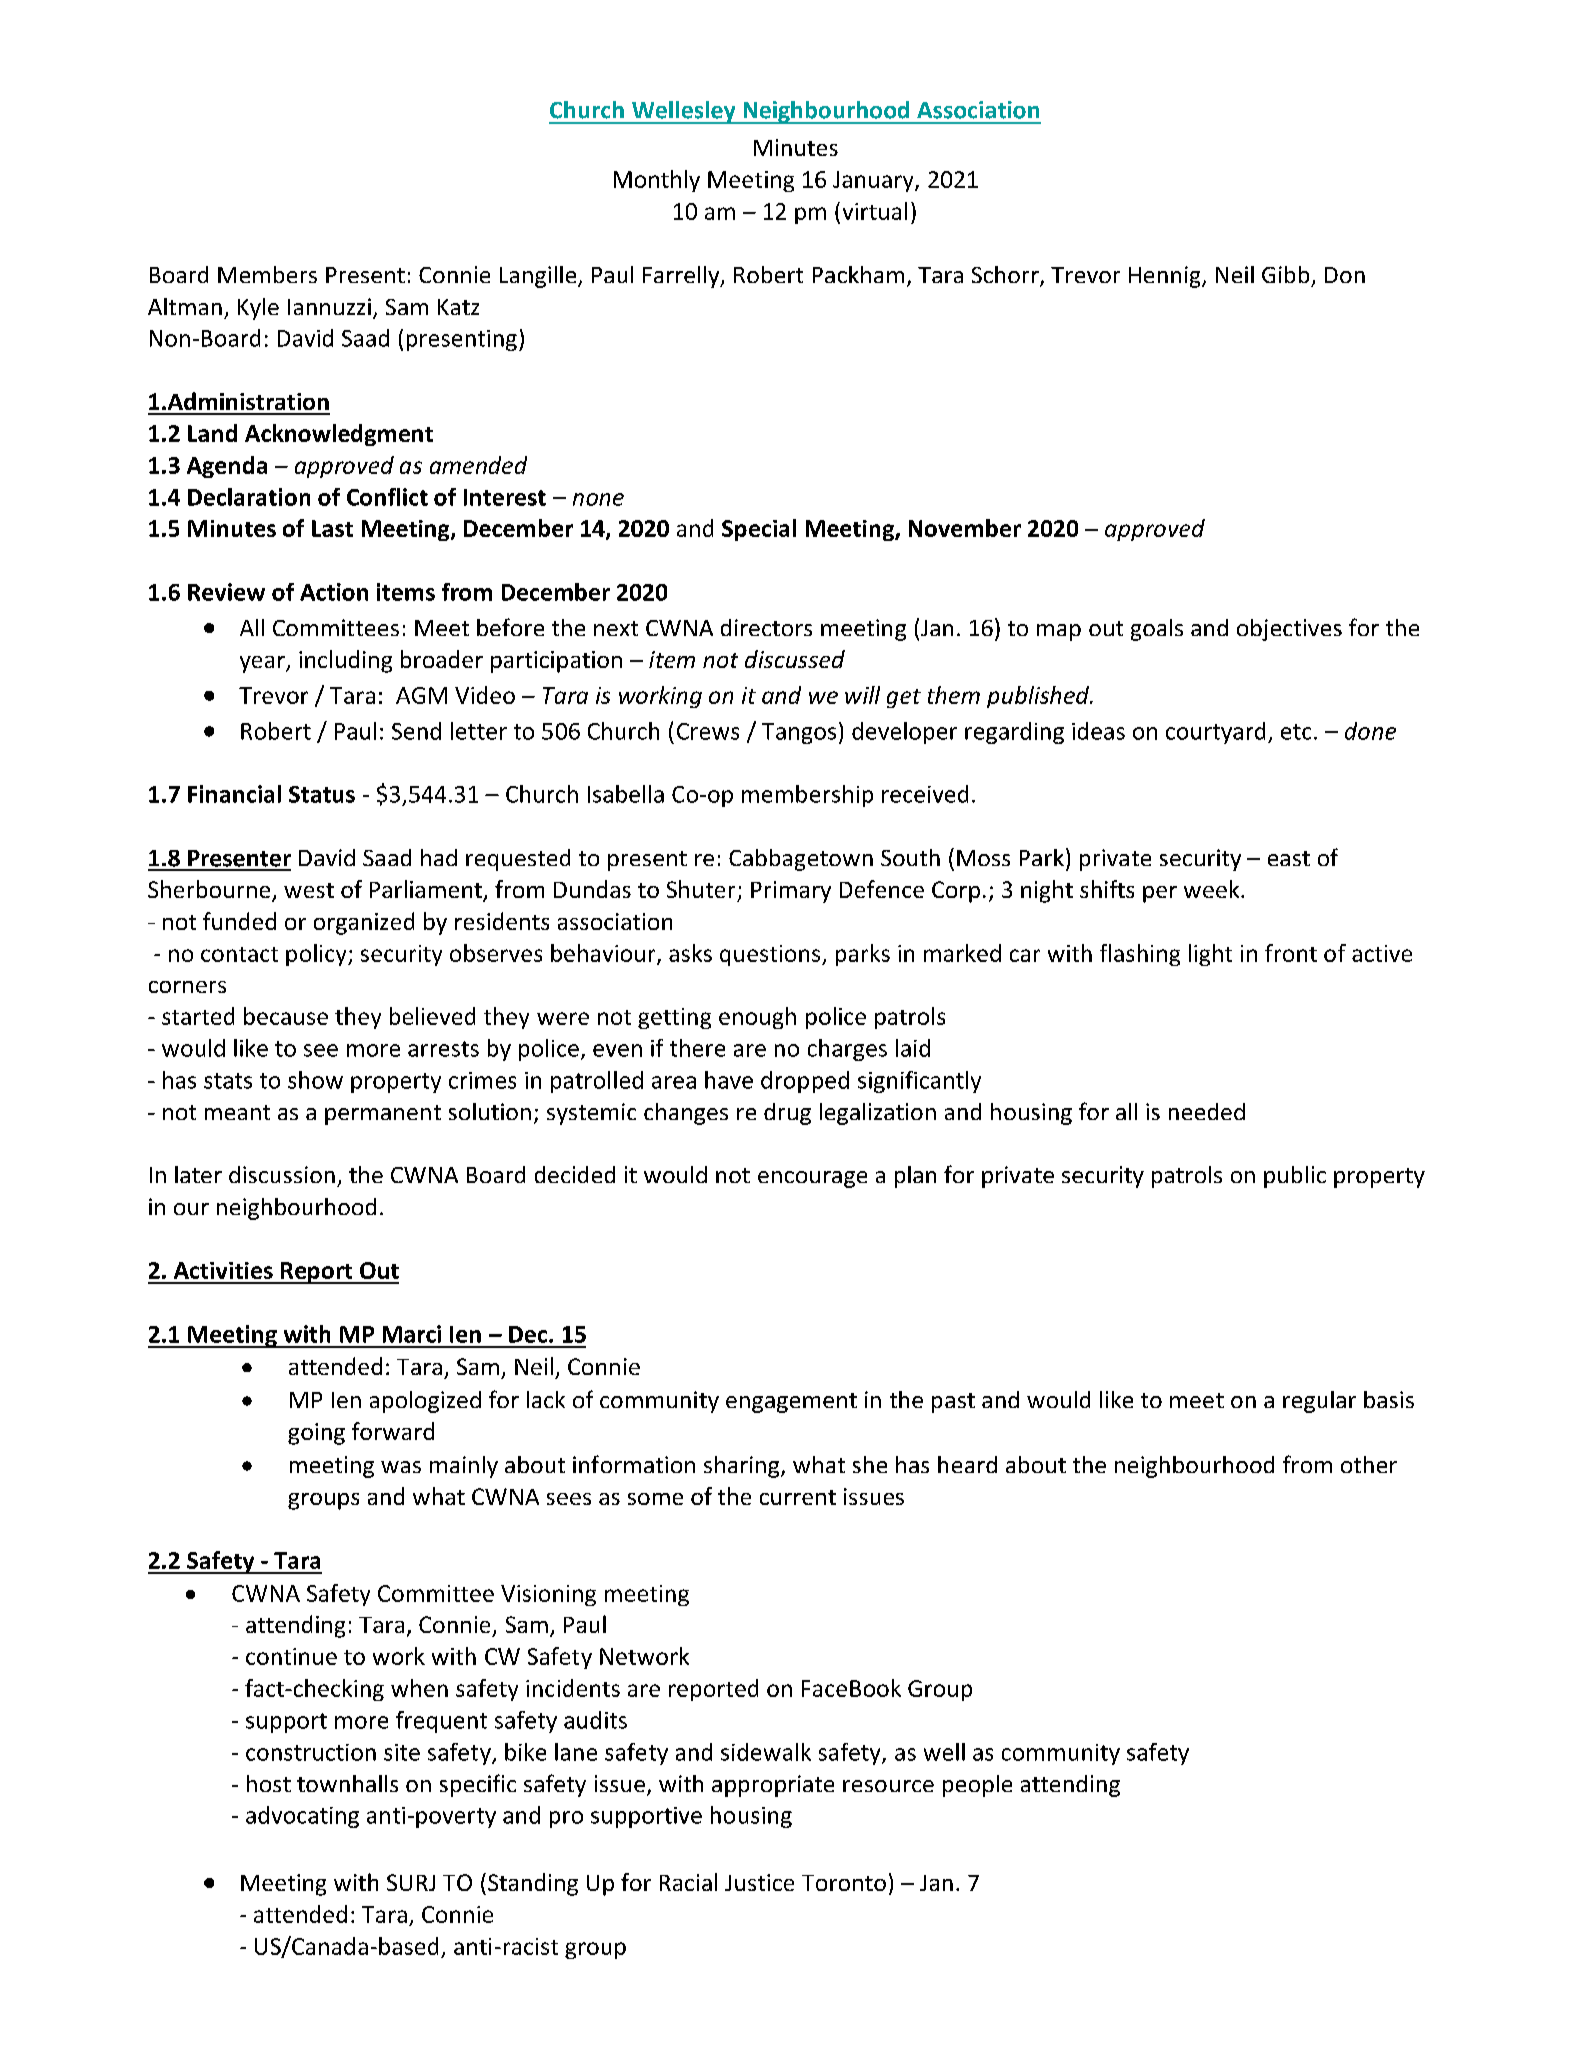  What do you see at coordinates (412, 1334) in the image?
I see `Marci` at bounding box center [412, 1334].
